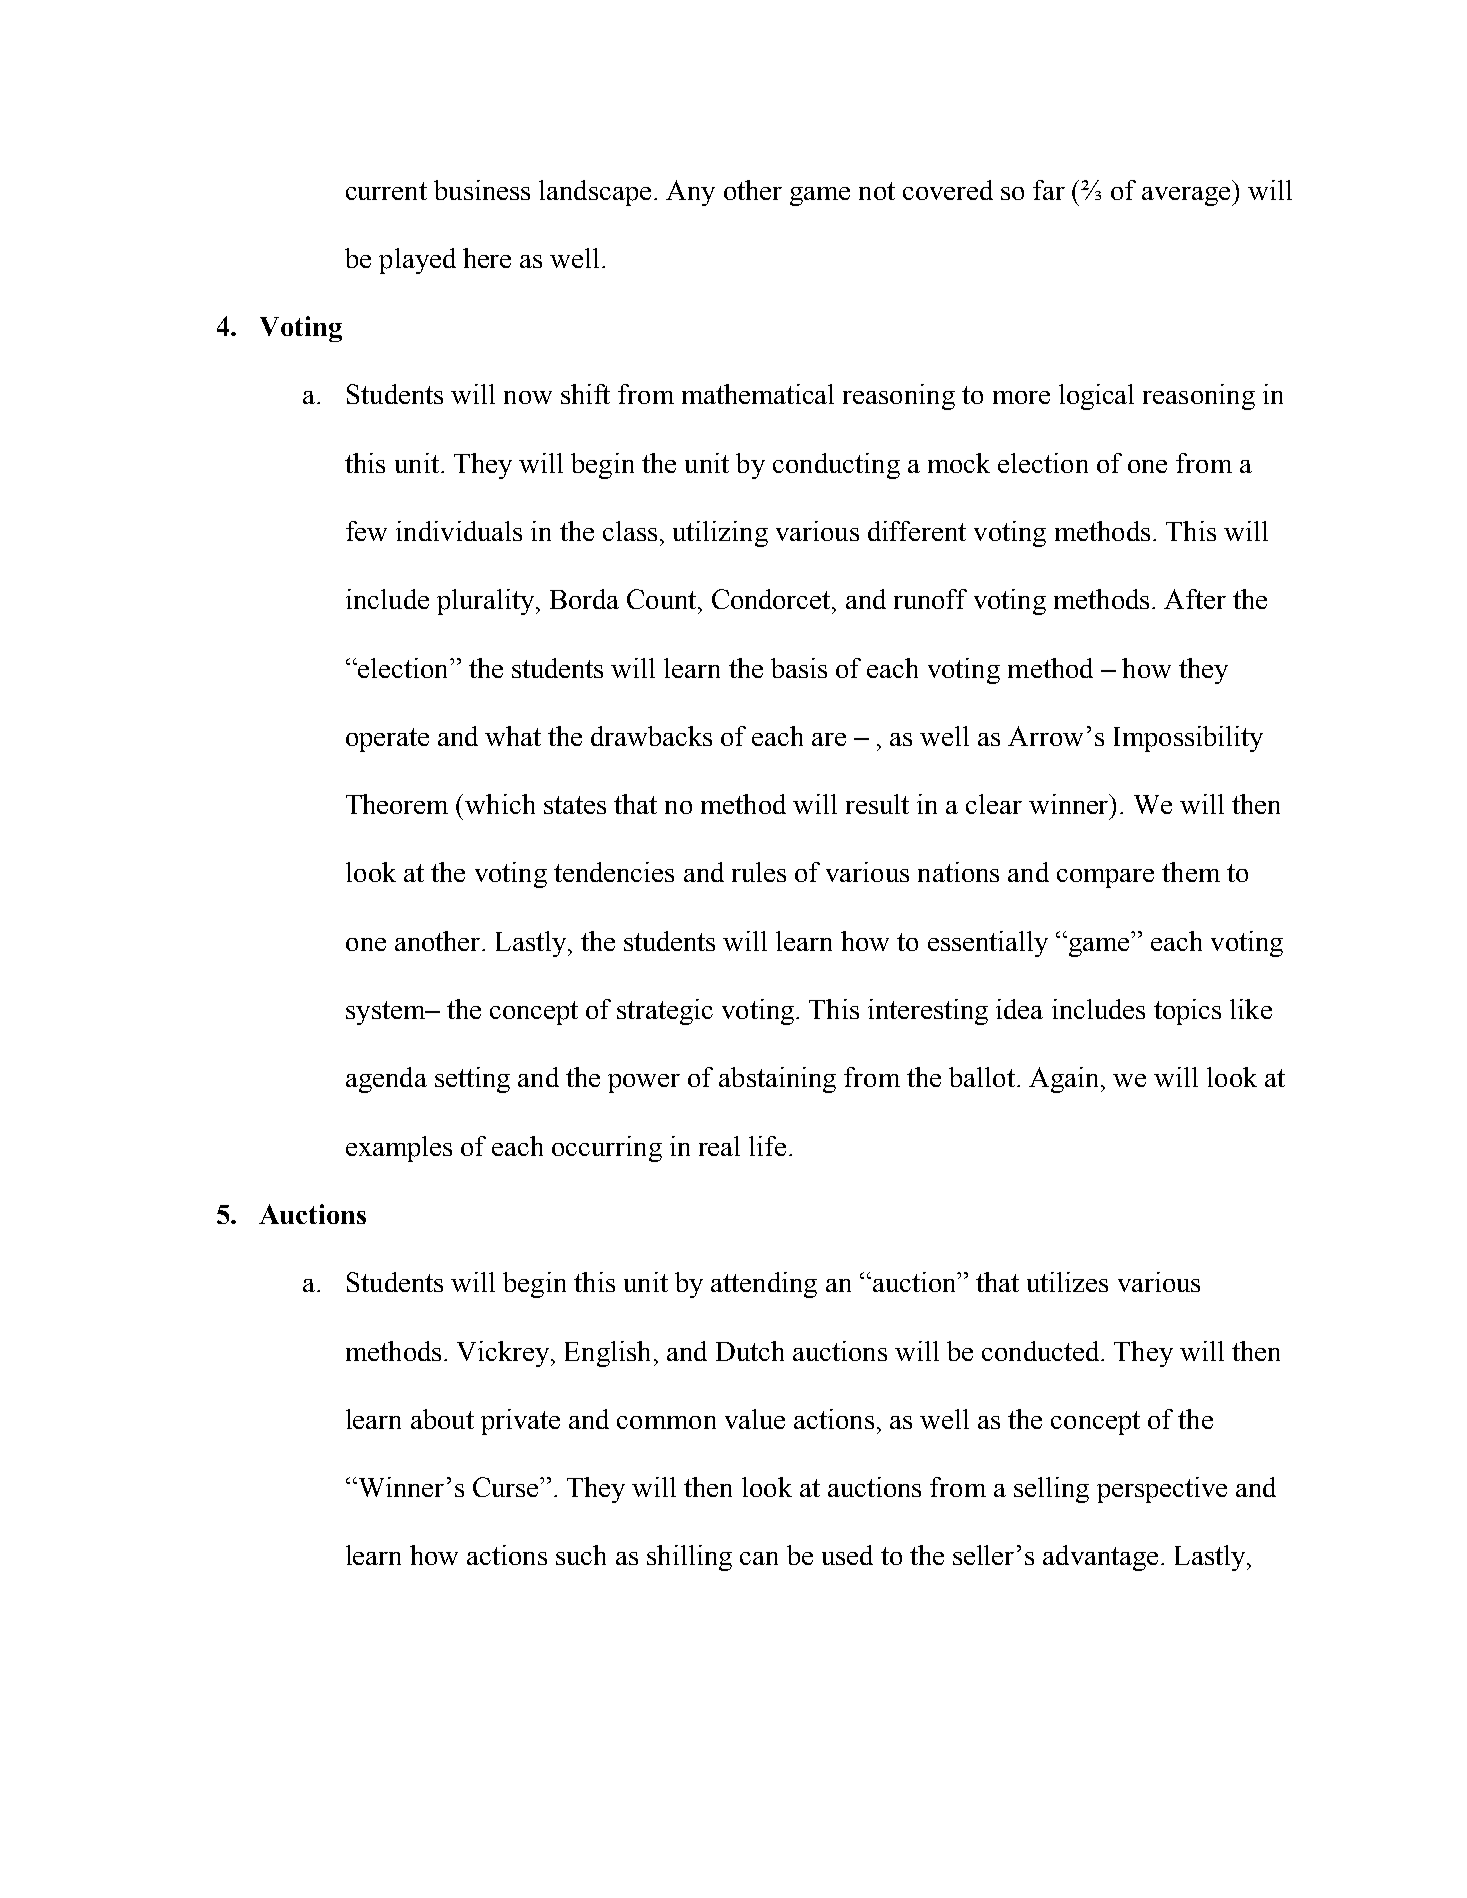  I want to click on average, so click(1187, 196).
